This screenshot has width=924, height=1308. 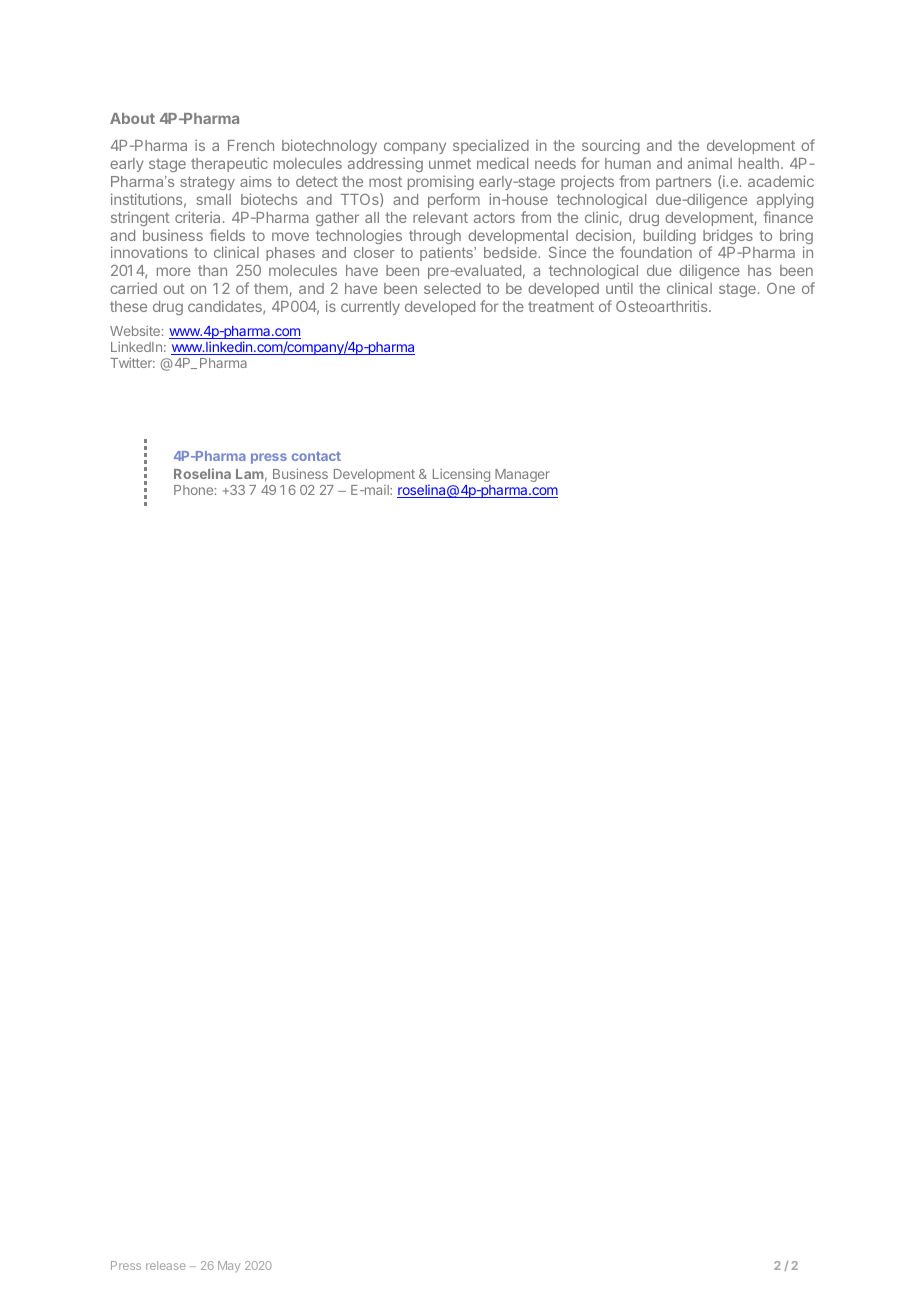 What do you see at coordinates (522, 475) in the screenshot?
I see `Manager` at bounding box center [522, 475].
